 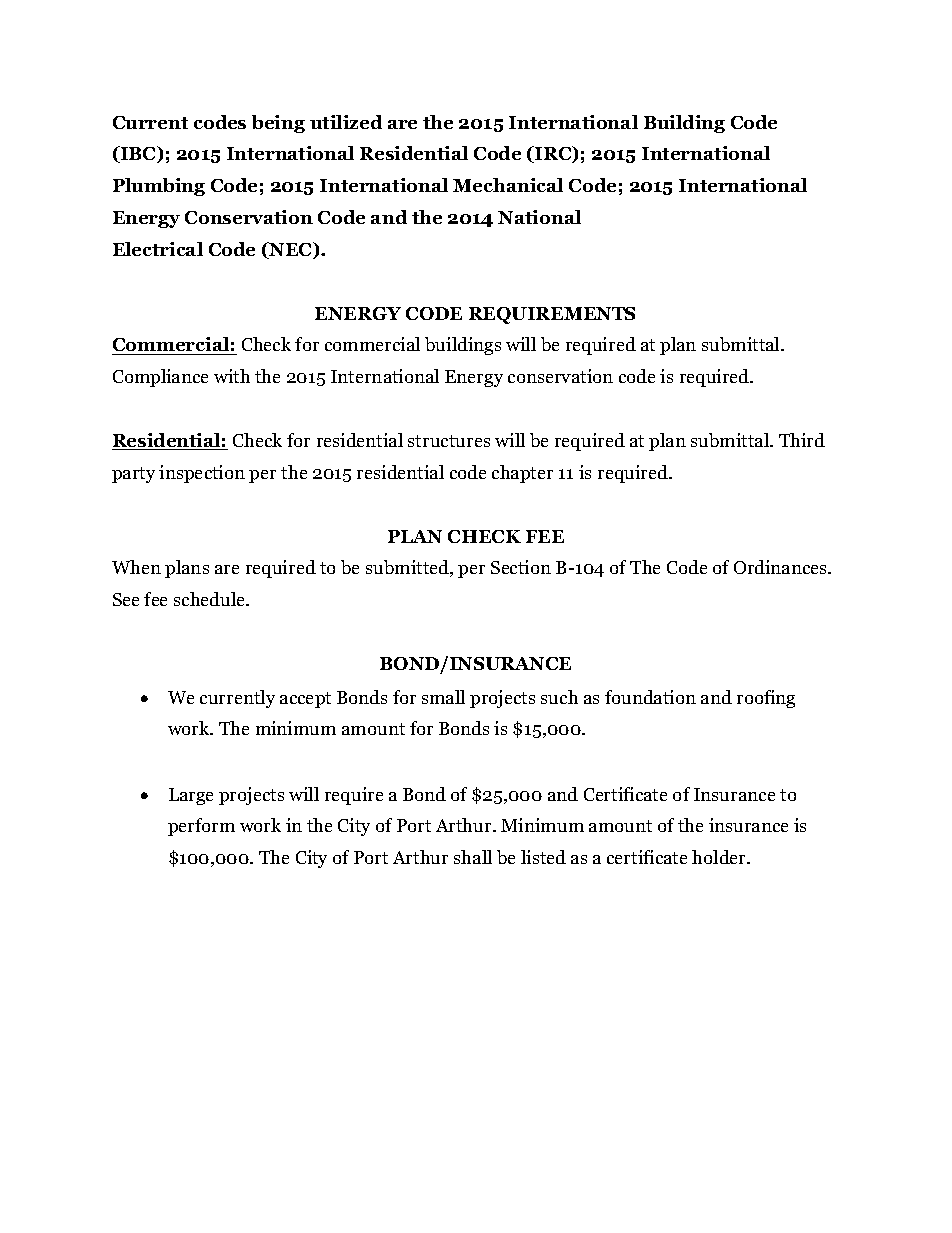 I want to click on small, so click(x=443, y=697).
